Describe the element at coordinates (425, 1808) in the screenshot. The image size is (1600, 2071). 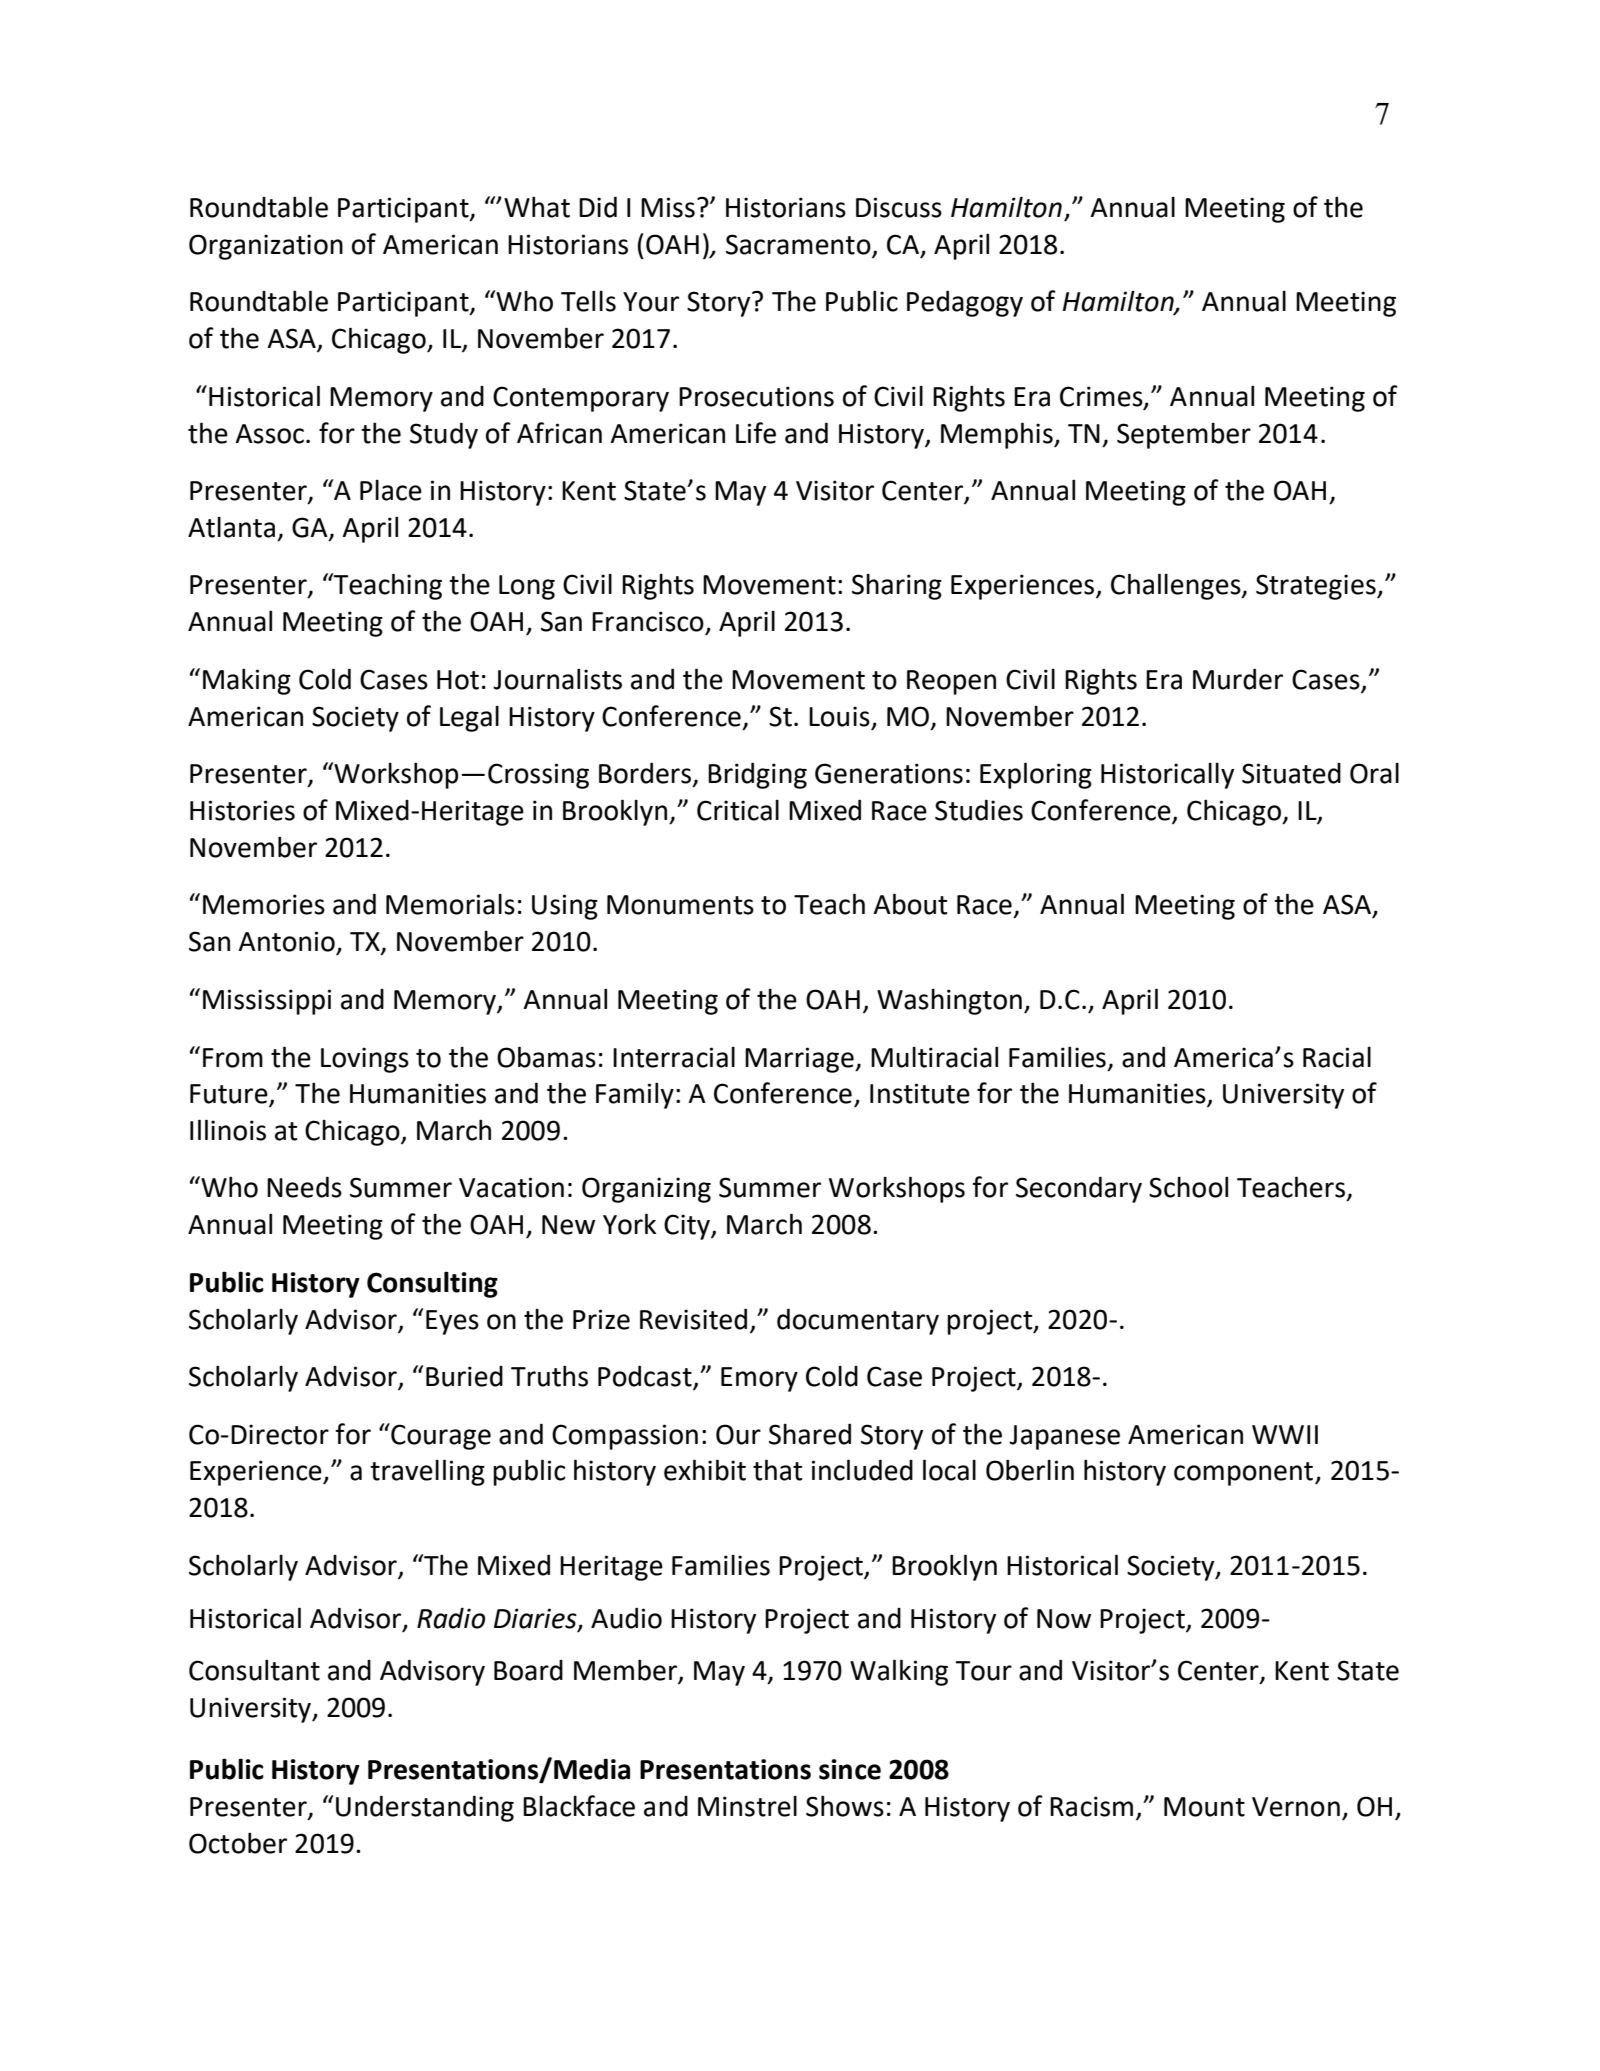
I see `Understanding` at that location.
